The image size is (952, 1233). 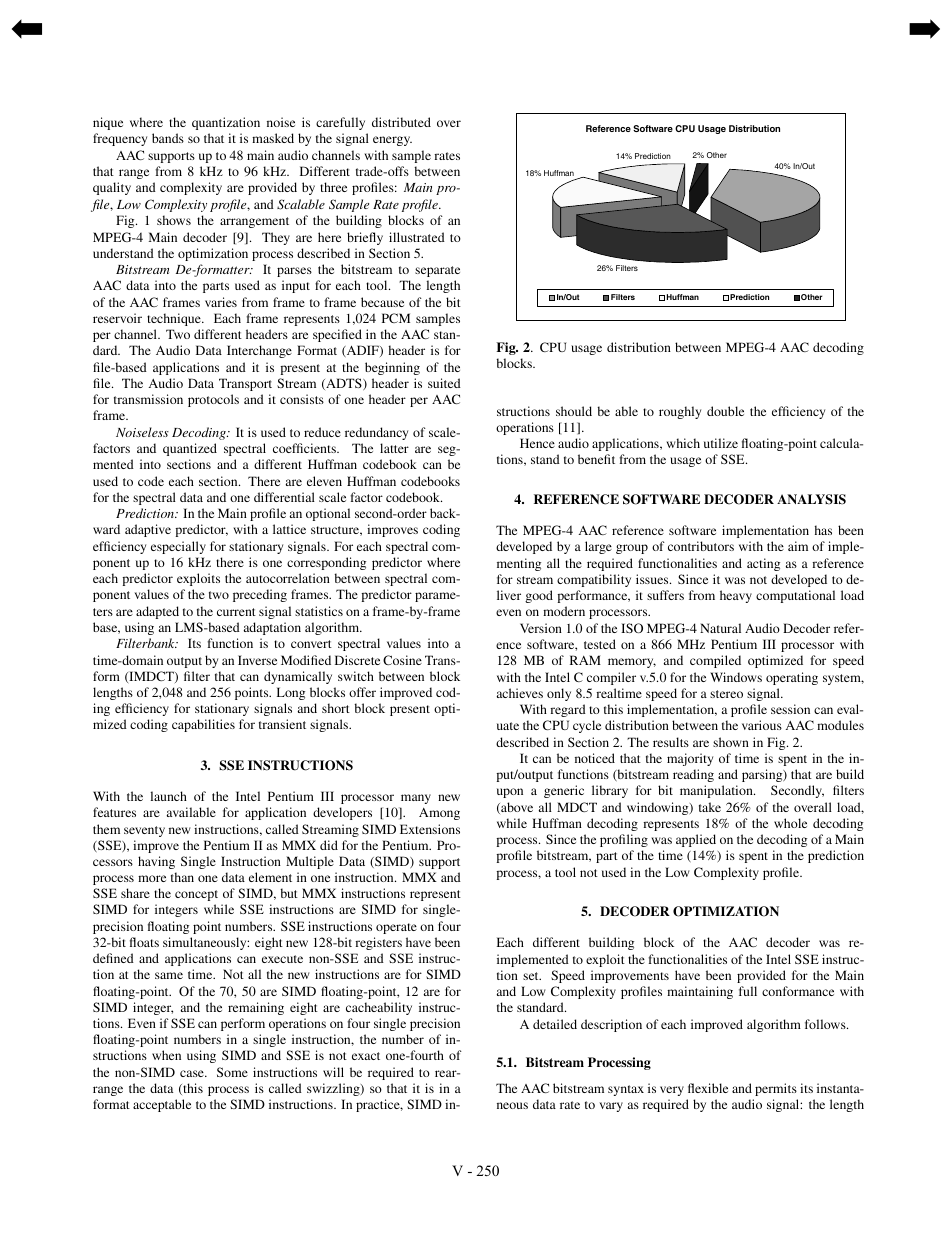 What do you see at coordinates (168, 138) in the image?
I see `bands` at bounding box center [168, 138].
